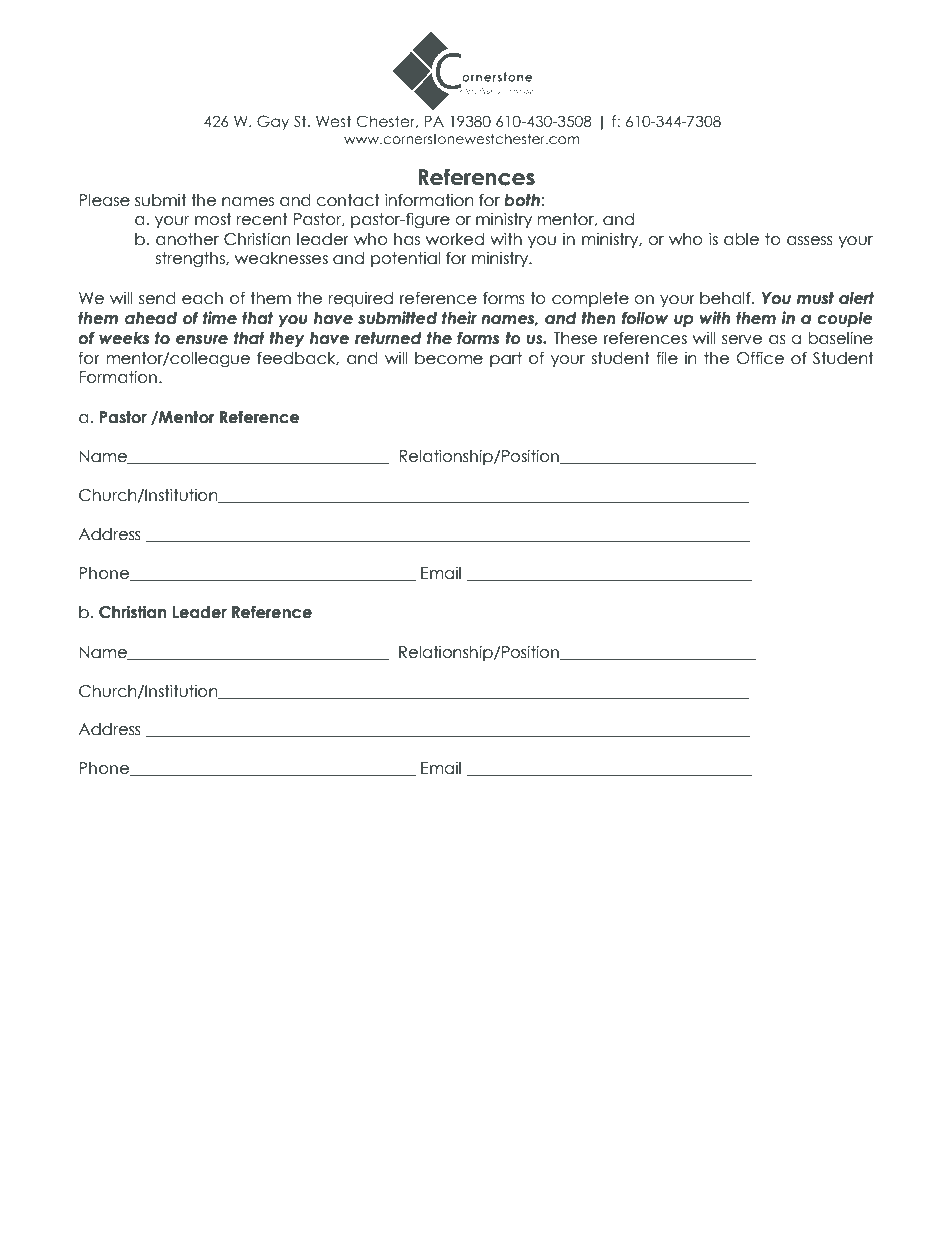 The width and height of the screenshot is (952, 1233). Describe the element at coordinates (760, 358) in the screenshot. I see `Office` at that location.
